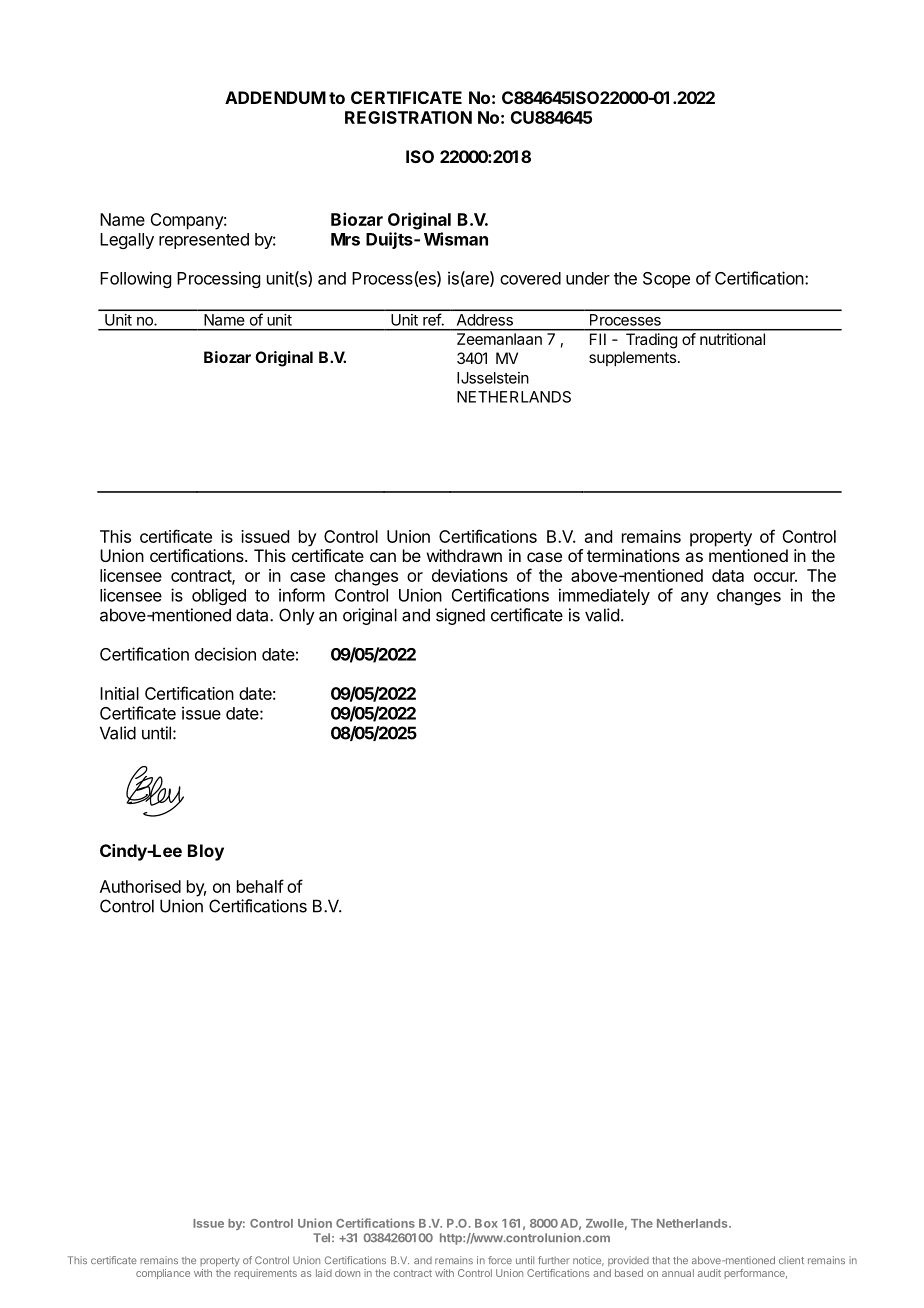 The image size is (924, 1308). Describe the element at coordinates (604, 596) in the document. I see `immediately` at that location.
